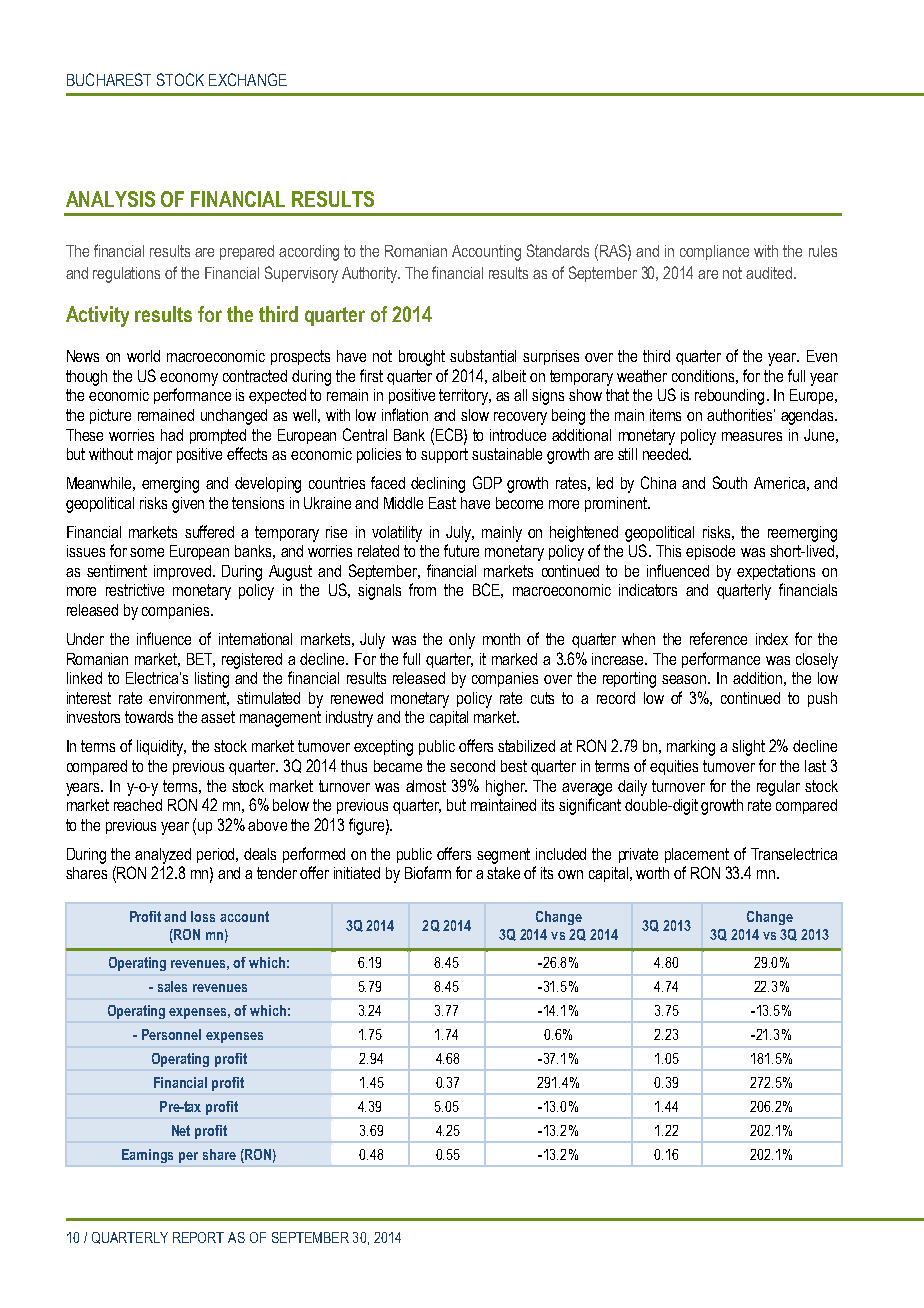  Describe the element at coordinates (483, 356) in the image. I see `substantial` at that location.
